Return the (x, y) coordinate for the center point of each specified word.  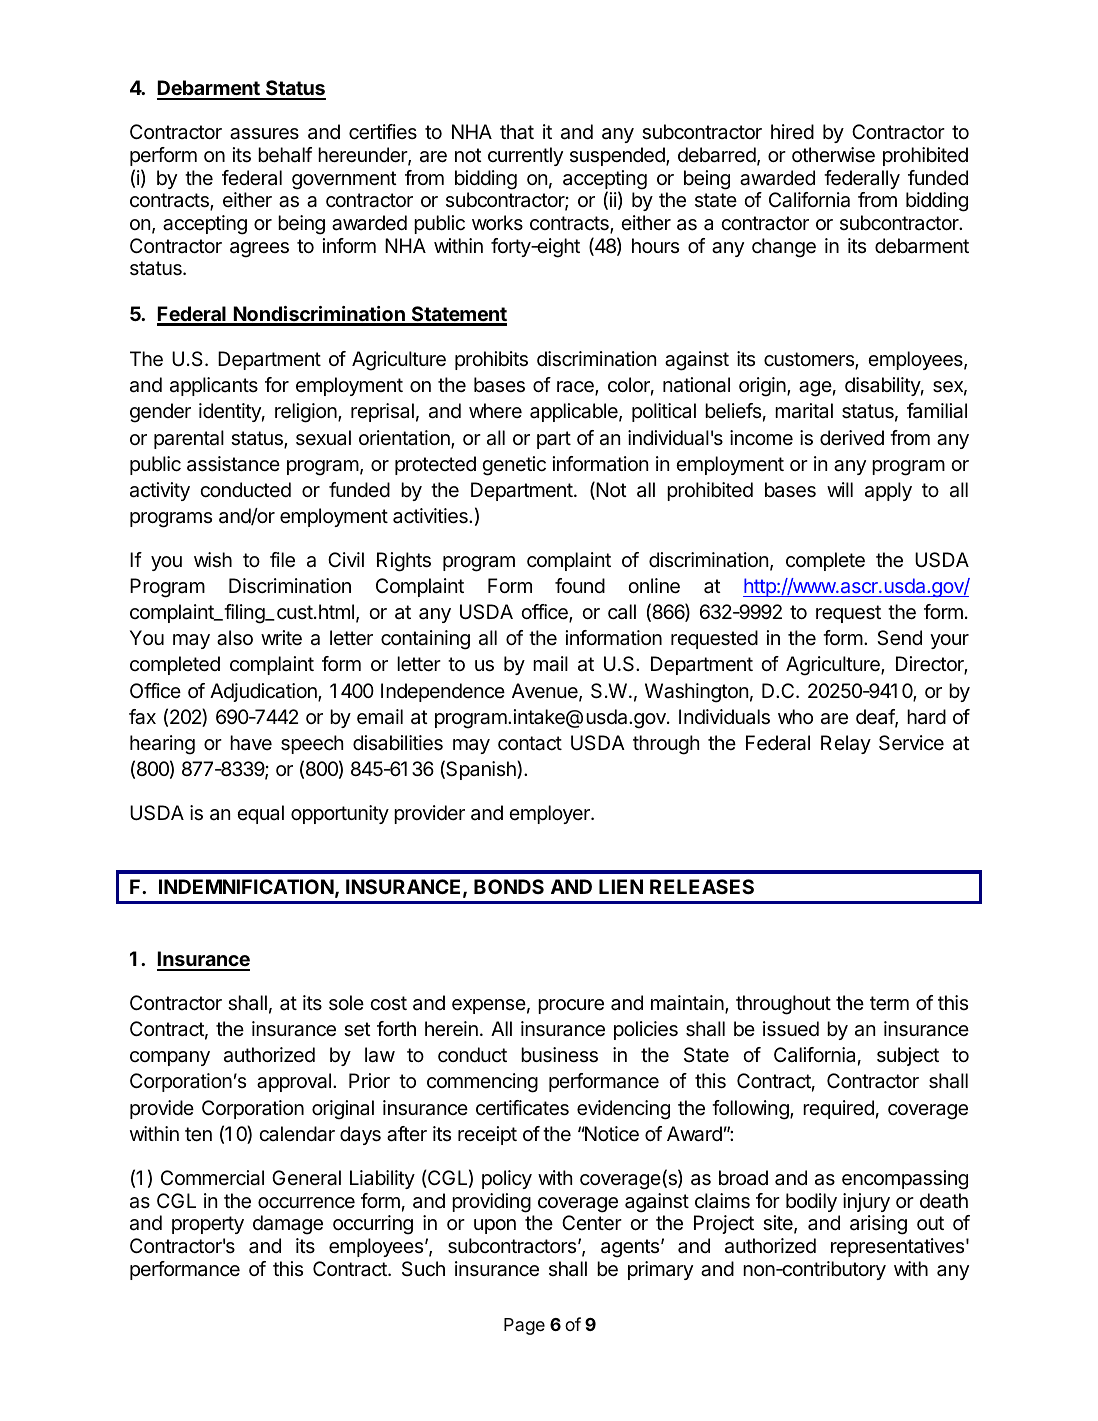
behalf (285, 155)
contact (530, 743)
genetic (514, 466)
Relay (846, 744)
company (170, 1058)
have (251, 743)
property (208, 1225)
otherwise (833, 155)
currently (525, 156)
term (889, 1003)
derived (852, 438)
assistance (233, 464)
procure (571, 1006)
